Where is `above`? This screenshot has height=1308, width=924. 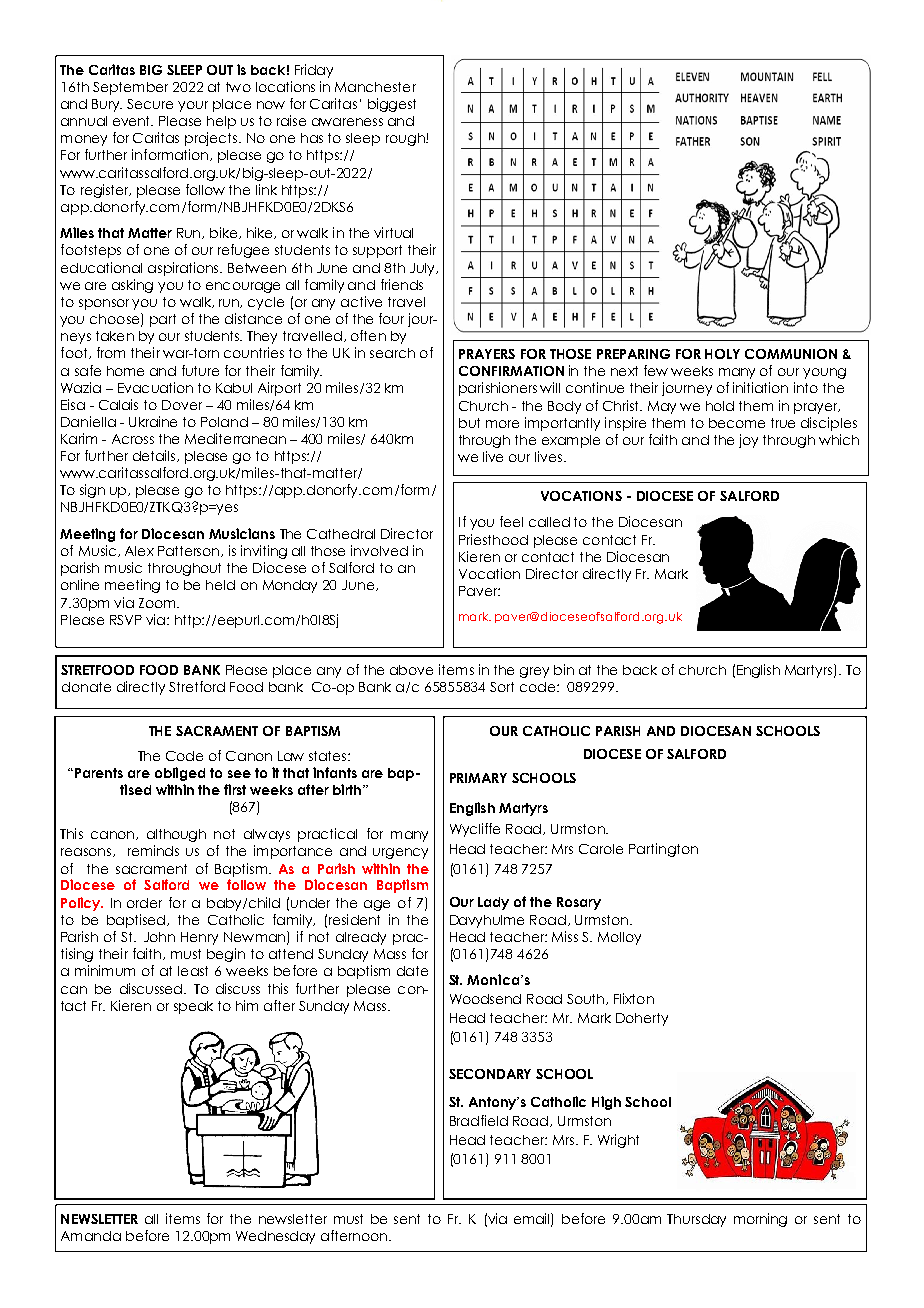 above is located at coordinates (411, 670).
